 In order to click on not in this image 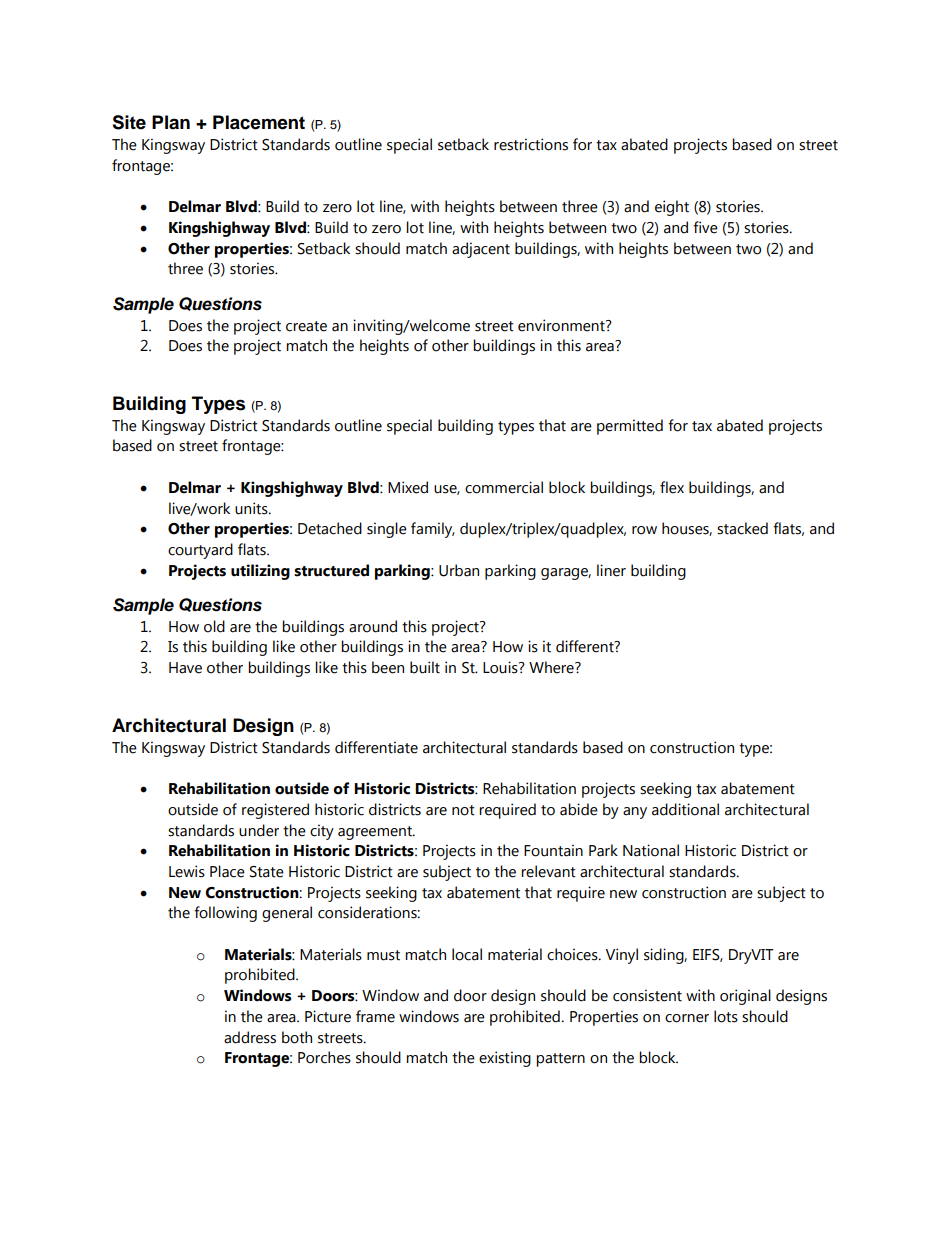, I will do `click(463, 810)`.
